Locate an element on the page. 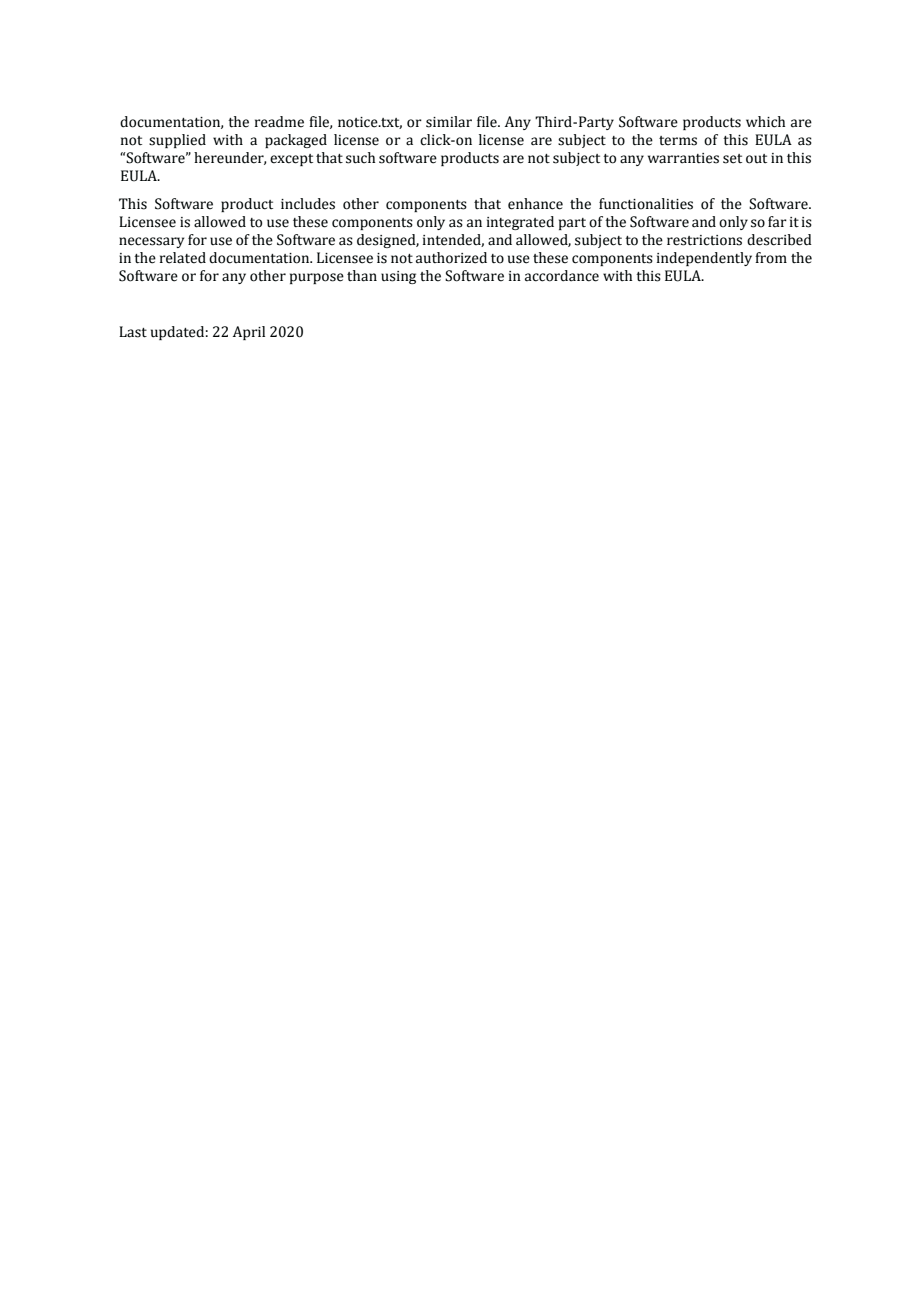  purpose is located at coordinates (317, 278).
